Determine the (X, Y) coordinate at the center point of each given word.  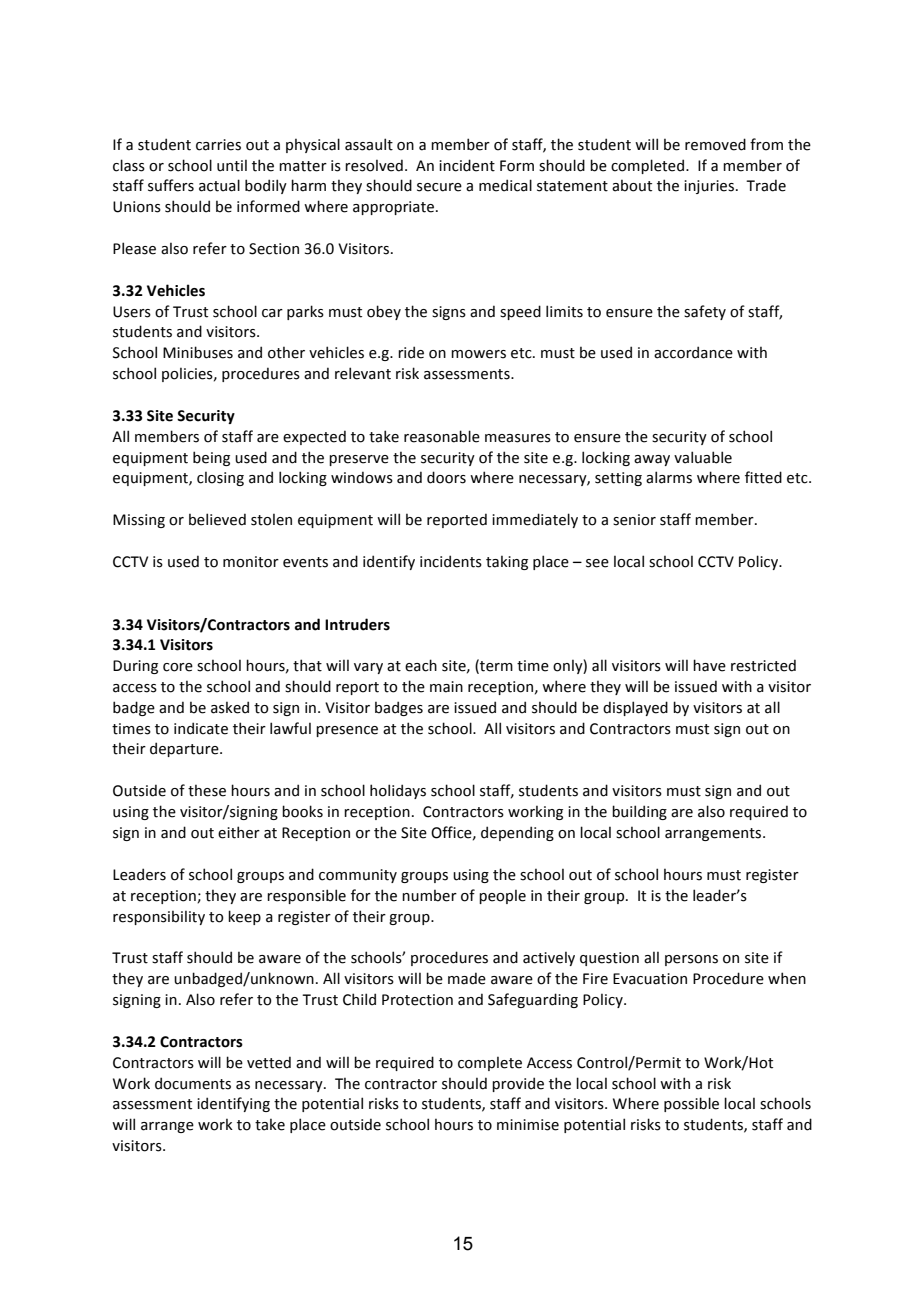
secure (439, 187)
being (211, 458)
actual (219, 185)
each (421, 665)
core (178, 667)
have (709, 665)
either (239, 832)
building (639, 812)
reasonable (442, 436)
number (429, 895)
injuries (709, 187)
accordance (693, 352)
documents (193, 1083)
